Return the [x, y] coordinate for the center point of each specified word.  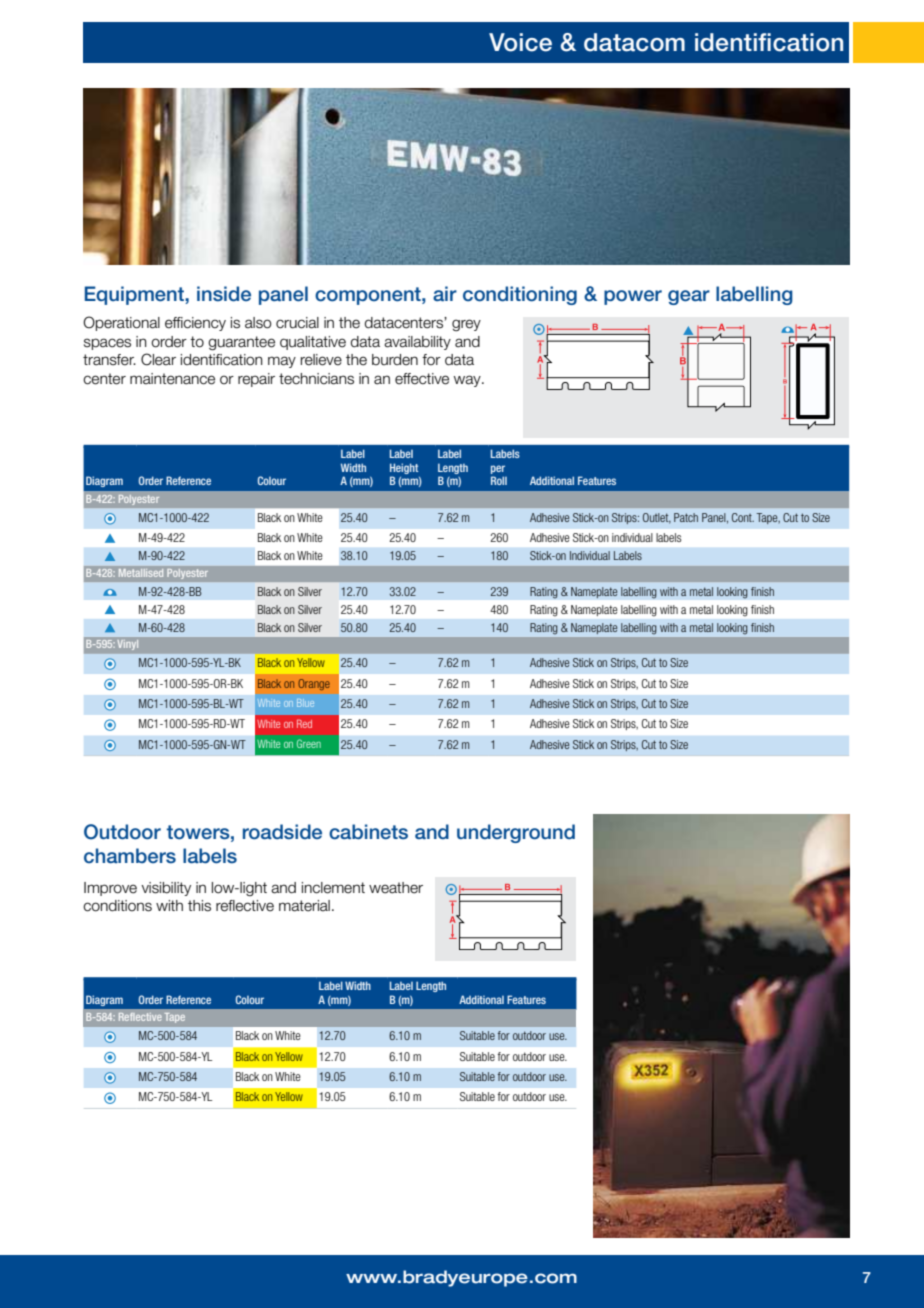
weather [396, 888]
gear [689, 297]
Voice [520, 42]
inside [224, 294]
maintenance [172, 379]
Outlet [657, 518]
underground [516, 833]
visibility [166, 889]
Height [404, 468]
